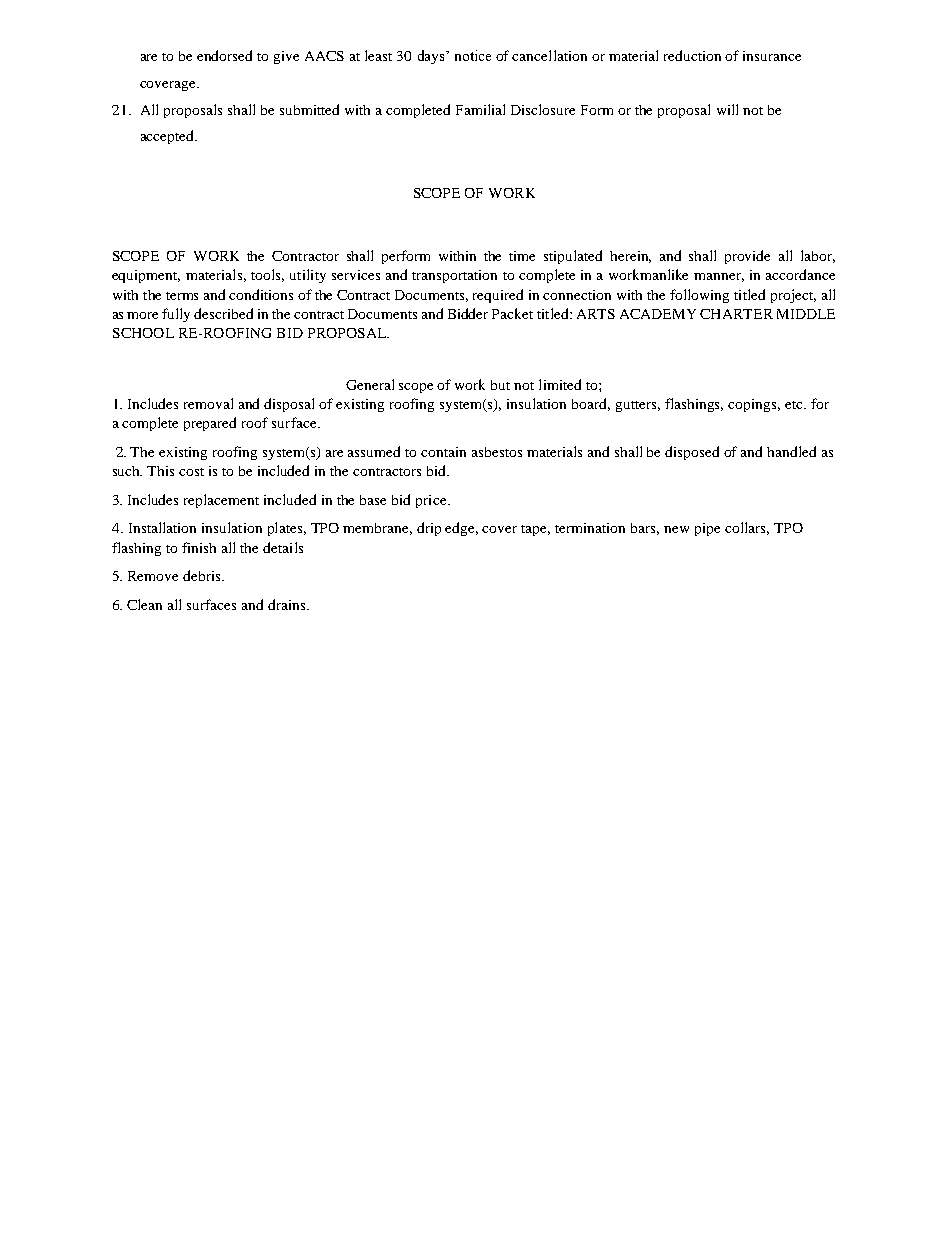  What do you see at coordinates (707, 529) in the screenshot?
I see `pipe` at bounding box center [707, 529].
